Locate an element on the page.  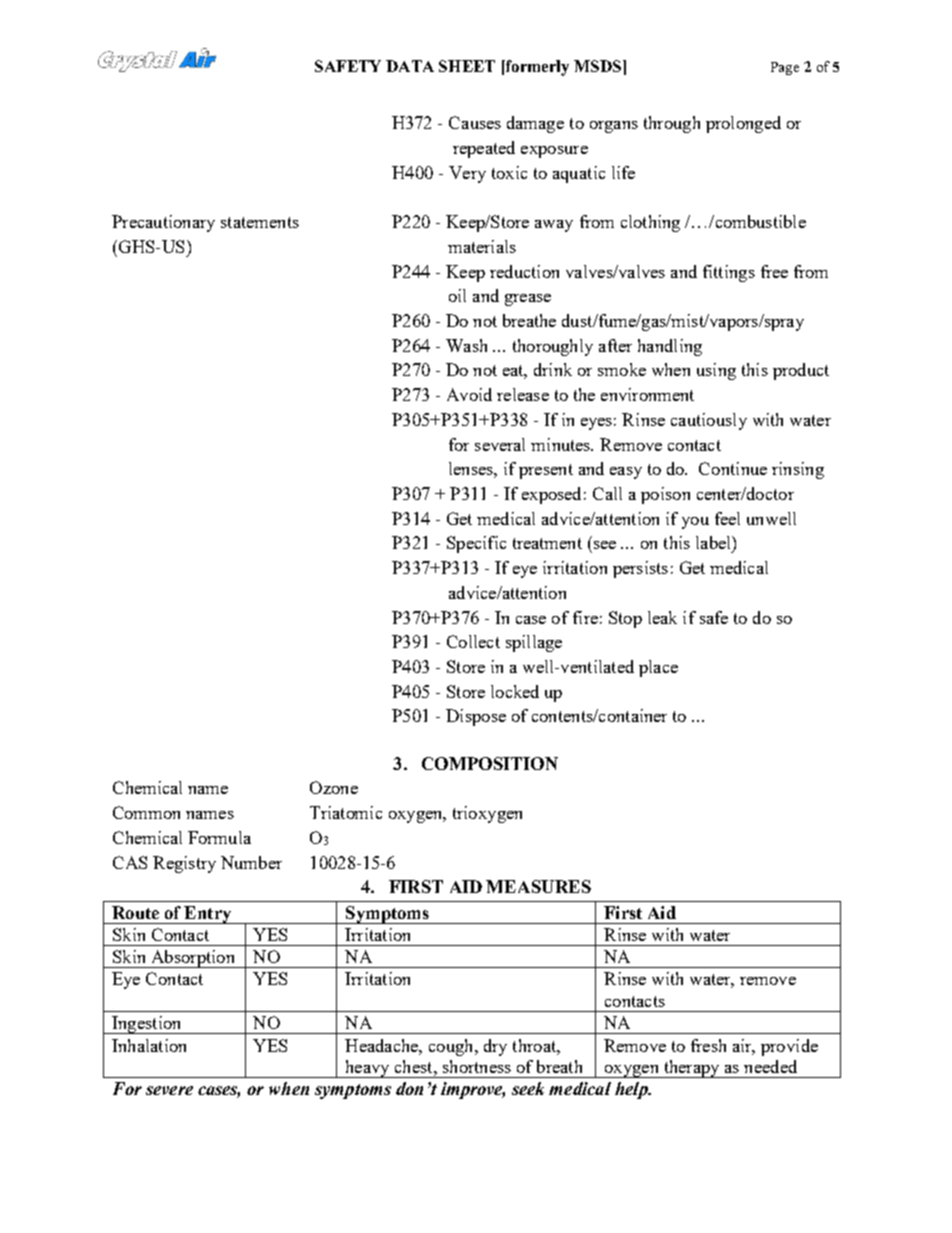
severe is located at coordinates (169, 1090).
